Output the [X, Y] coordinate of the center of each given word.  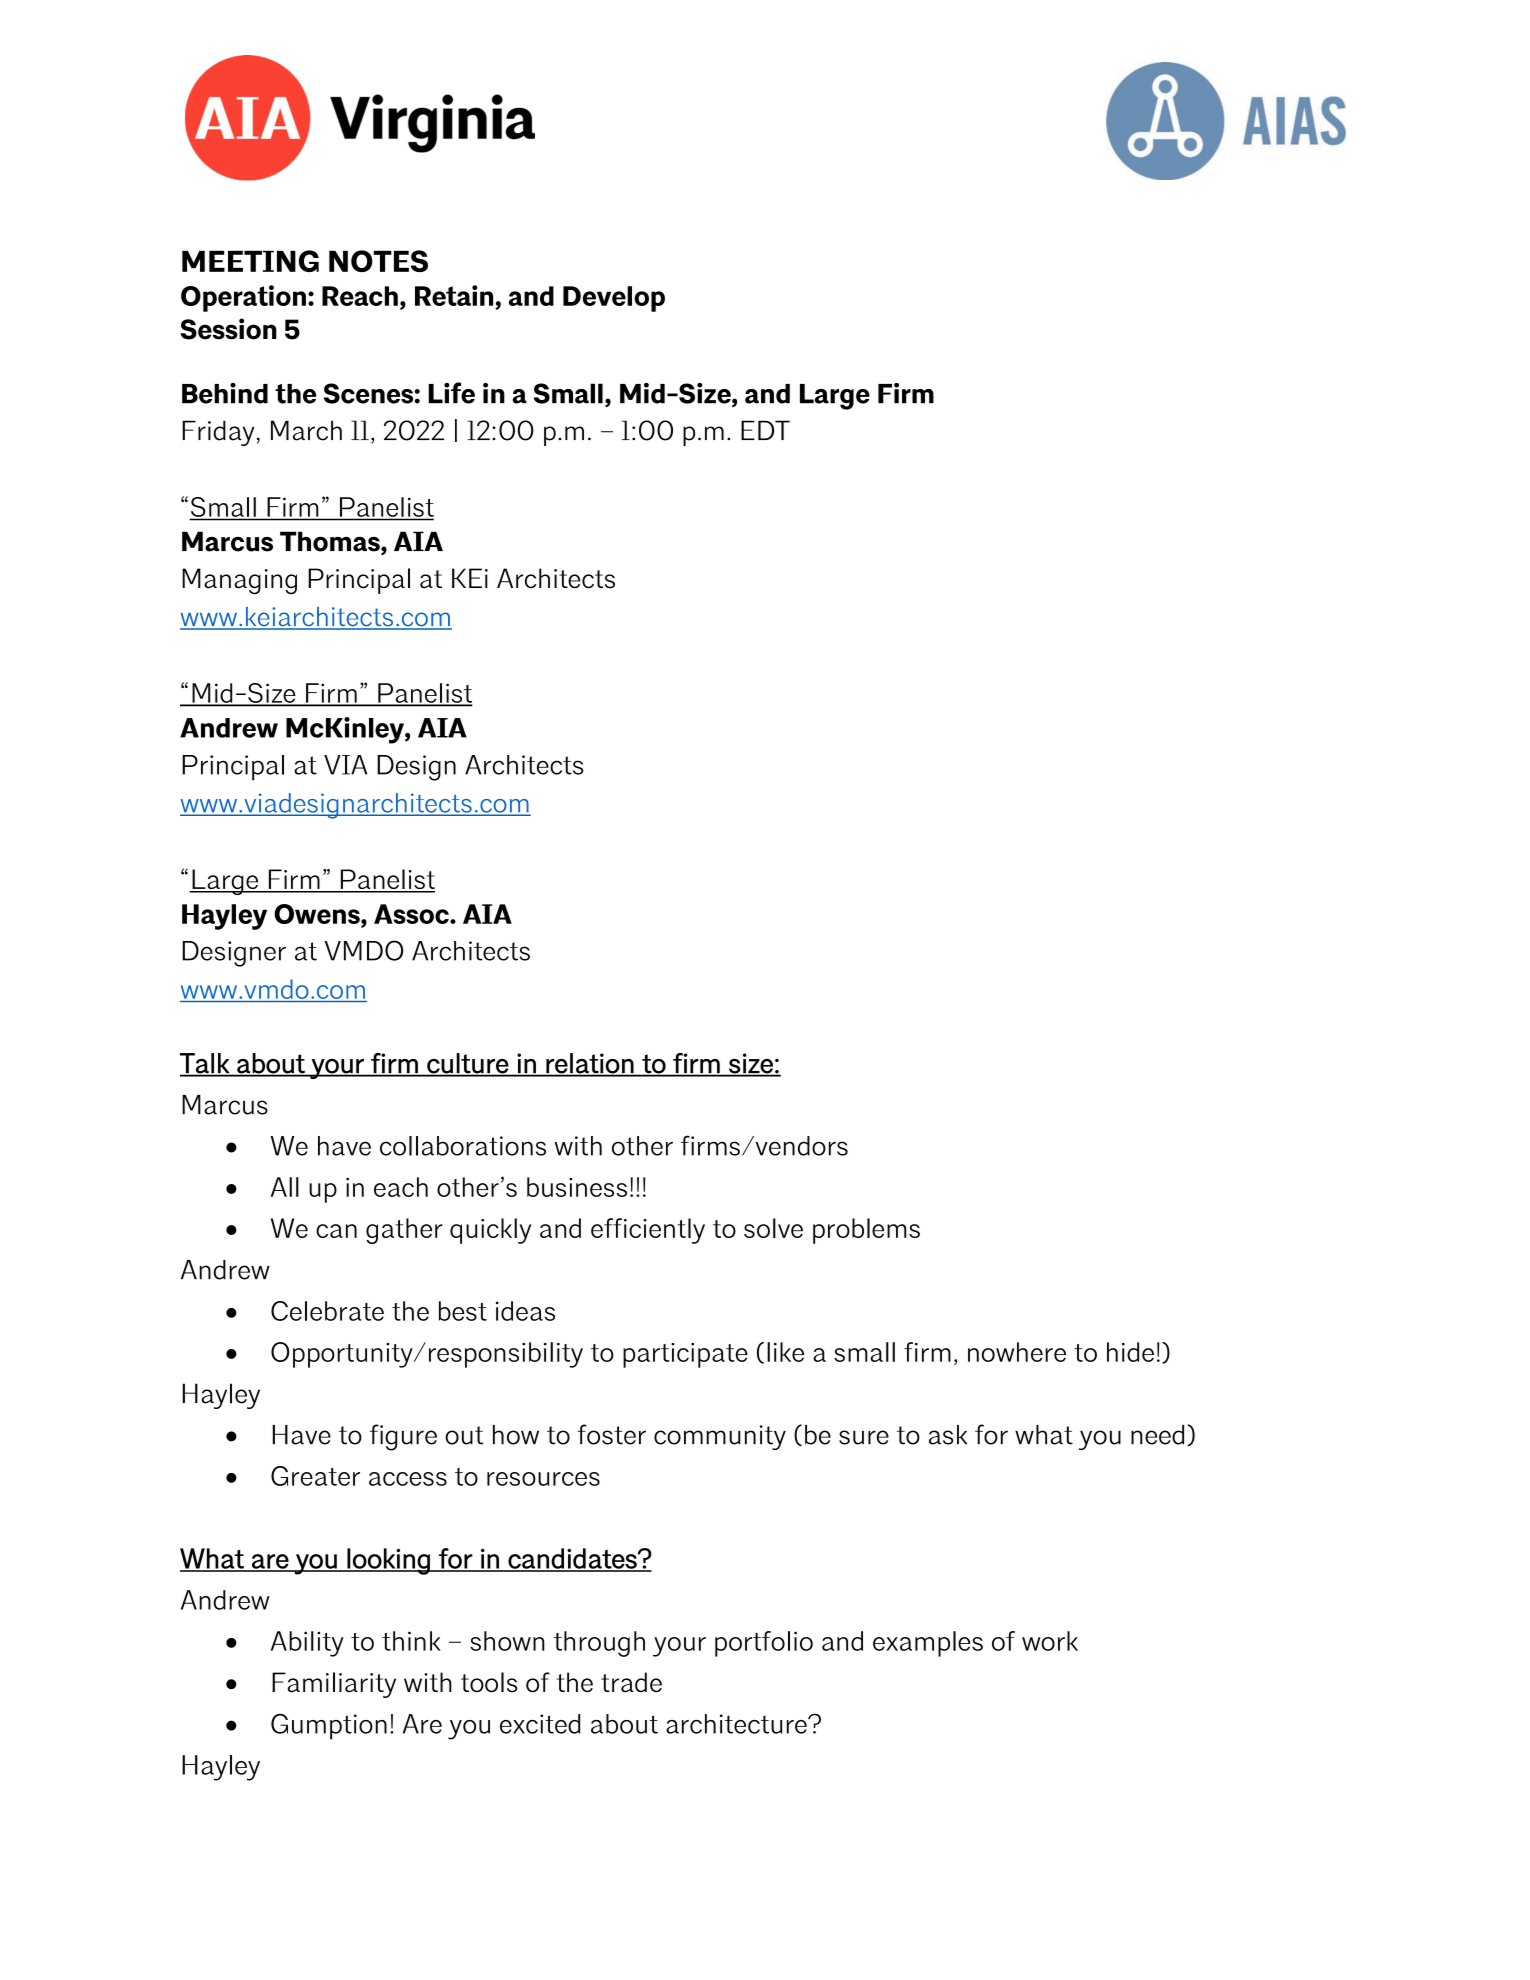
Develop [614, 299]
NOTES [378, 261]
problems [866, 1231]
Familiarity [334, 1685]
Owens [318, 914]
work [1050, 1641]
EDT [765, 430]
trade [631, 1682]
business [577, 1187]
